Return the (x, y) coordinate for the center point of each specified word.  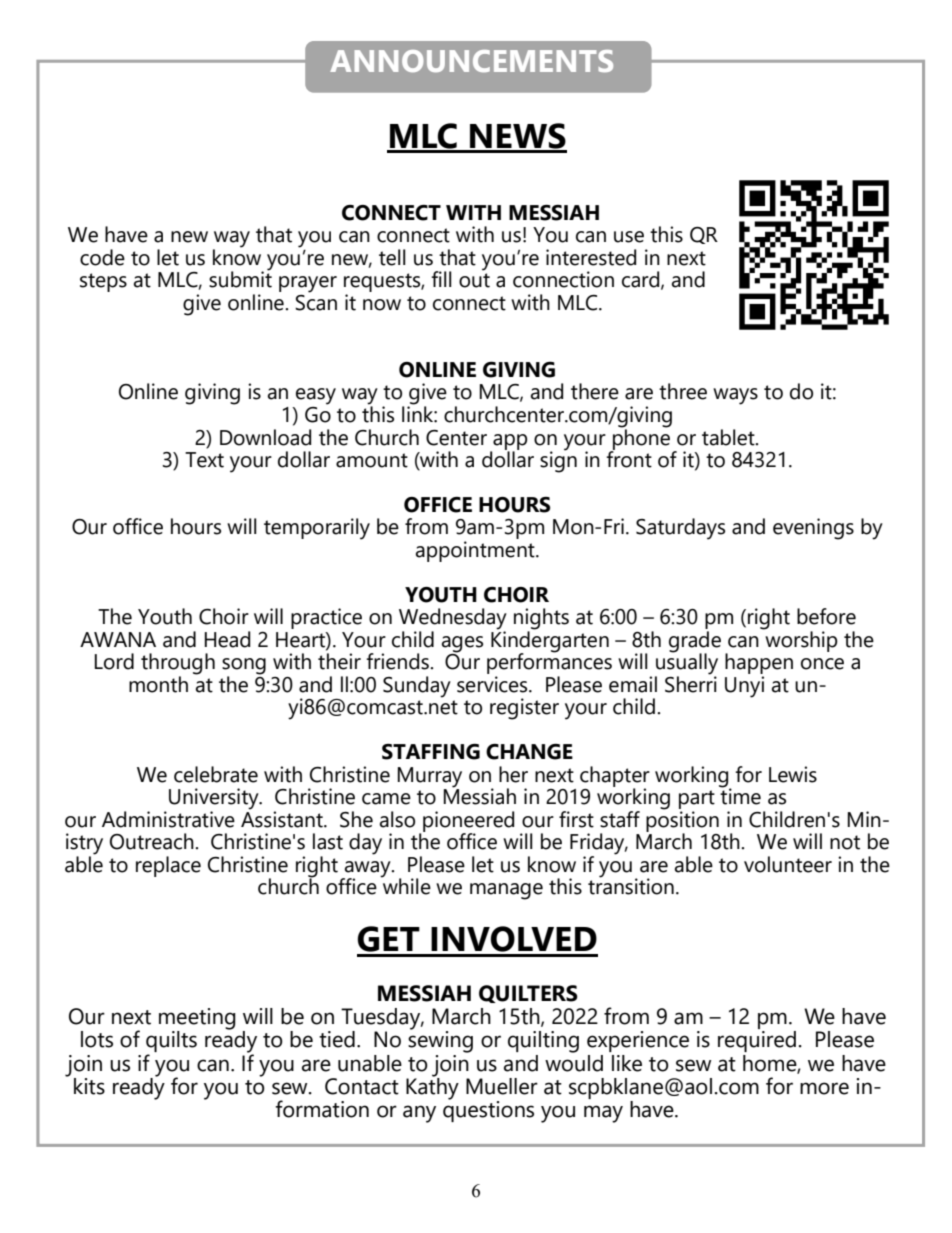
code (102, 257)
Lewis (793, 774)
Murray (430, 777)
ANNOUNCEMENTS (471, 61)
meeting (197, 1020)
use (629, 237)
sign (558, 461)
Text (204, 460)
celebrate (216, 774)
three (683, 391)
